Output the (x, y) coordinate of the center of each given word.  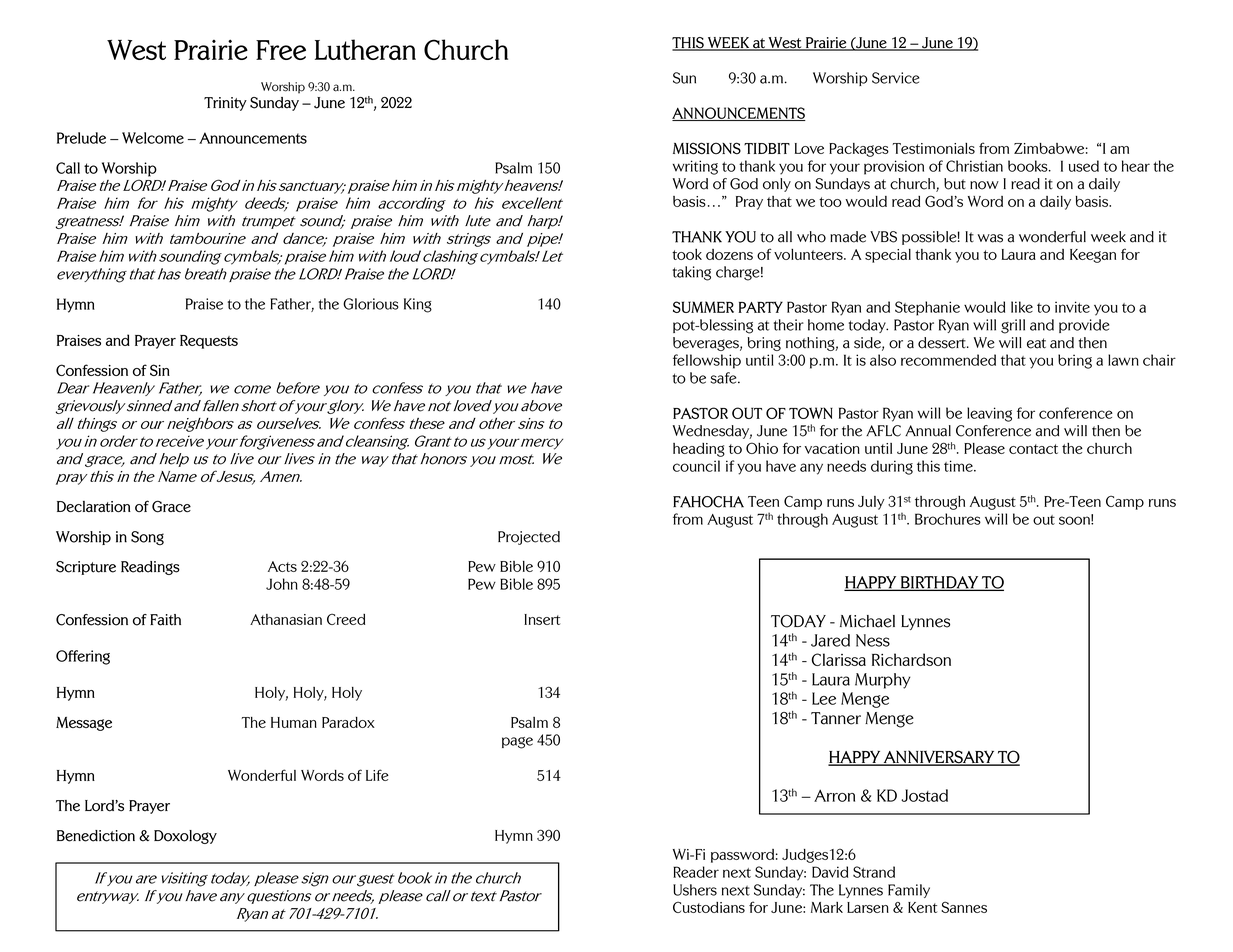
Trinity (225, 104)
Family (909, 891)
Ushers (695, 890)
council (696, 466)
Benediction (96, 836)
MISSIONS (707, 148)
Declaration (94, 507)
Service (895, 78)
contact (1033, 449)
